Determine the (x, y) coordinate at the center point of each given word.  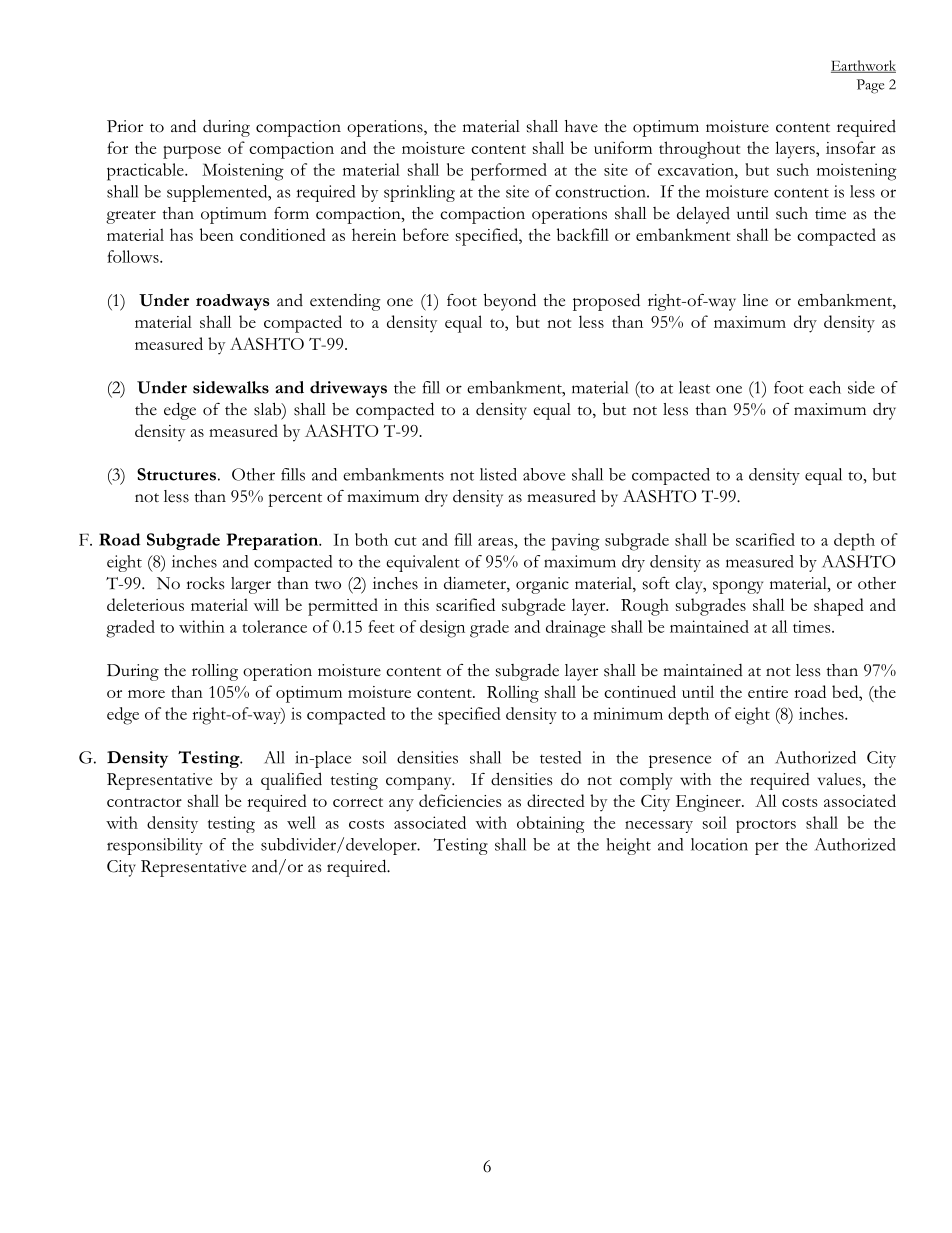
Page (870, 86)
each (825, 387)
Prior (125, 126)
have (581, 126)
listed (498, 474)
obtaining (551, 824)
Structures (176, 474)
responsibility (155, 846)
